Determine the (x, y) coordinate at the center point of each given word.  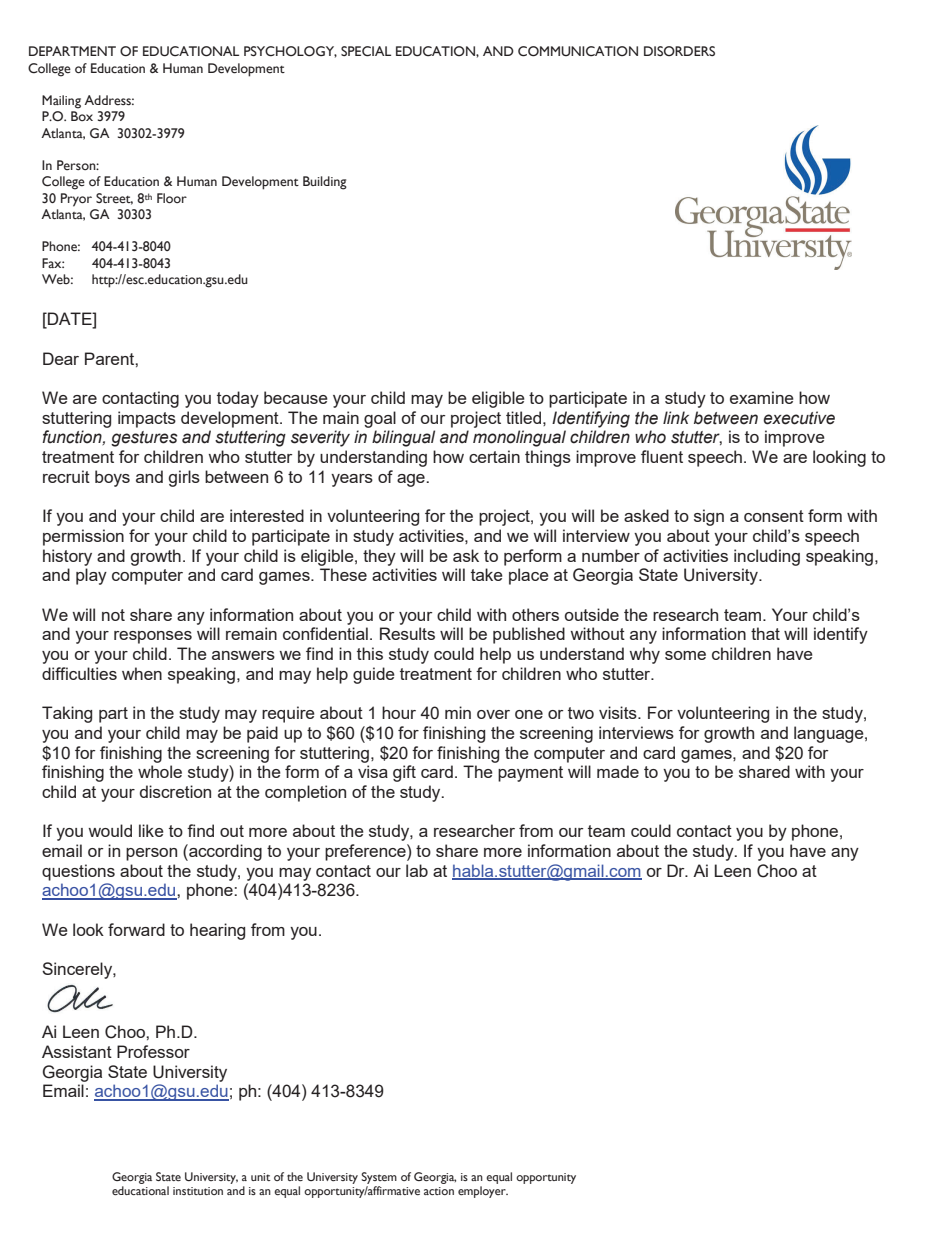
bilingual (403, 438)
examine (762, 397)
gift (404, 773)
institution (198, 1191)
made (618, 771)
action (439, 1191)
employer (483, 1192)
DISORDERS (679, 51)
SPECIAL (366, 51)
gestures (144, 439)
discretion (175, 791)
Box (82, 116)
